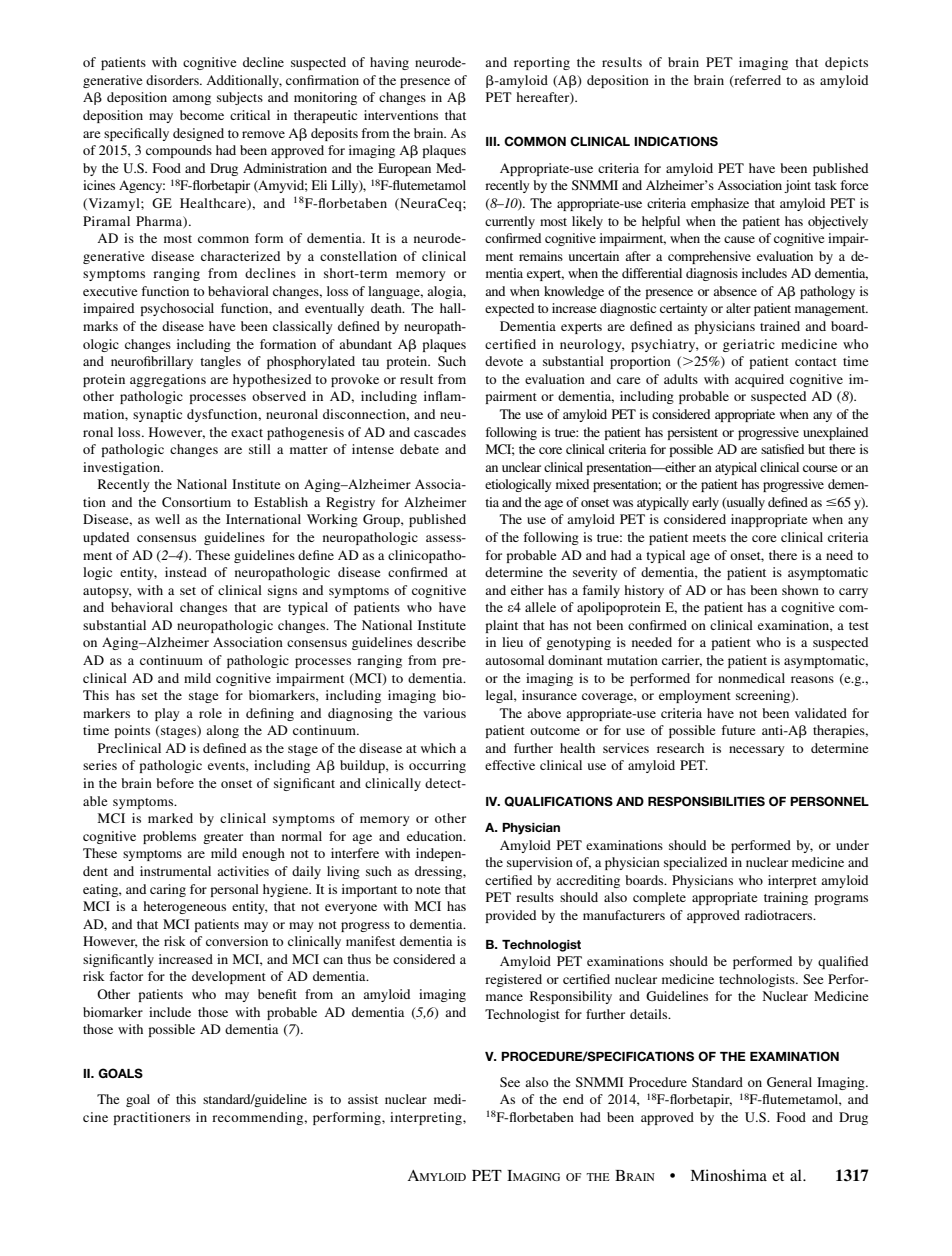  What do you see at coordinates (170, 818) in the image?
I see `marked` at bounding box center [170, 818].
